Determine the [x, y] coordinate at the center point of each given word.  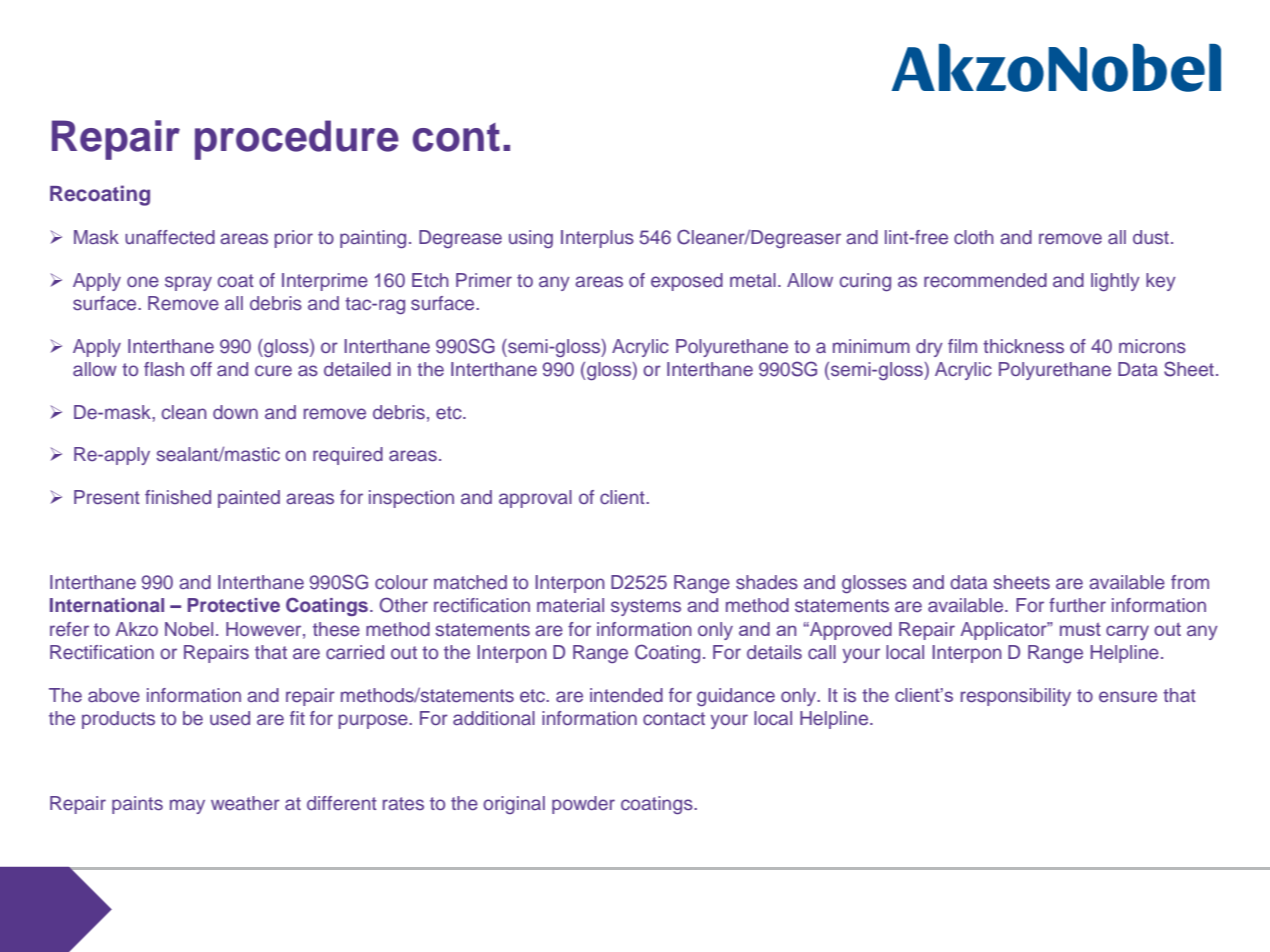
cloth [974, 237]
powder [583, 805]
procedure [297, 140]
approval [535, 499]
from [1190, 582]
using [531, 239]
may [187, 806]
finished [178, 497]
